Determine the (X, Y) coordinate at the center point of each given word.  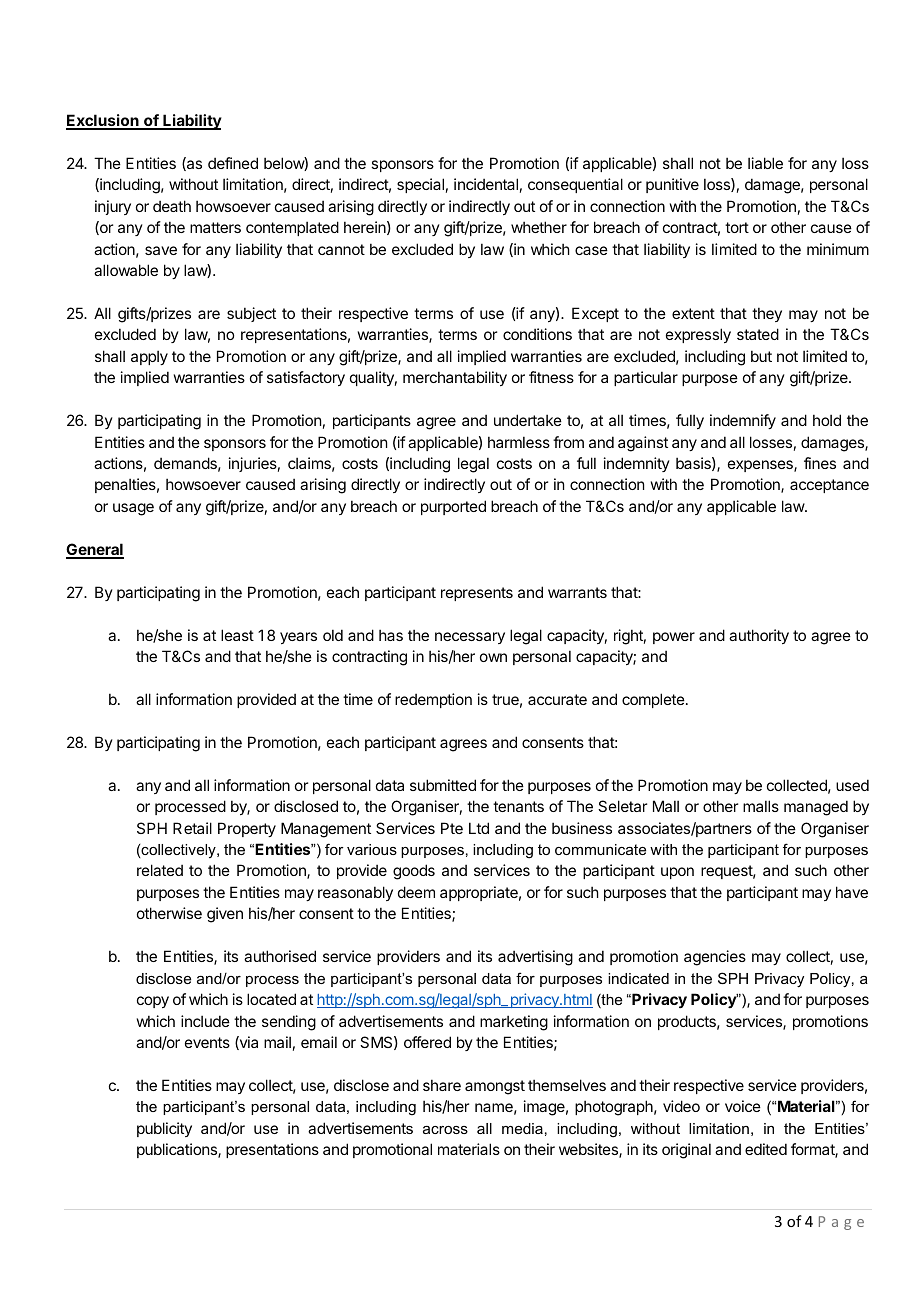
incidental (486, 184)
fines (820, 463)
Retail (192, 828)
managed (816, 808)
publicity (164, 1129)
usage (133, 509)
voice (743, 1106)
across (445, 1130)
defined (233, 163)
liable (765, 163)
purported (453, 507)
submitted (443, 785)
